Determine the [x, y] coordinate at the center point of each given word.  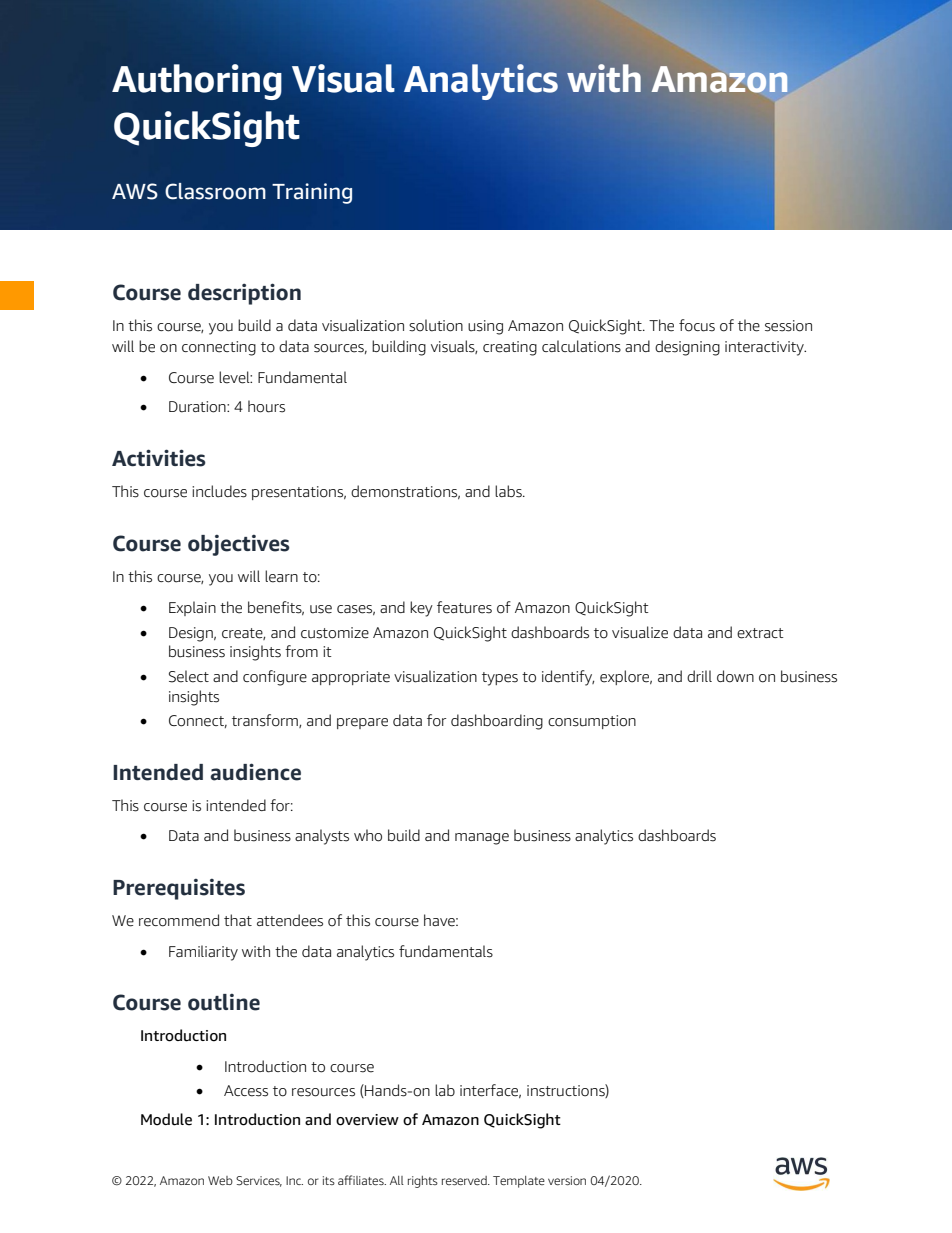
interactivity [765, 348]
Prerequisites [179, 889]
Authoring [197, 82]
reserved [465, 1180]
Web [220, 1180]
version [567, 1180]
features [464, 607]
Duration [198, 407]
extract [760, 633]
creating [510, 348]
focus [697, 325]
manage [482, 839]
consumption [592, 722]
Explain [192, 608]
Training [312, 193]
